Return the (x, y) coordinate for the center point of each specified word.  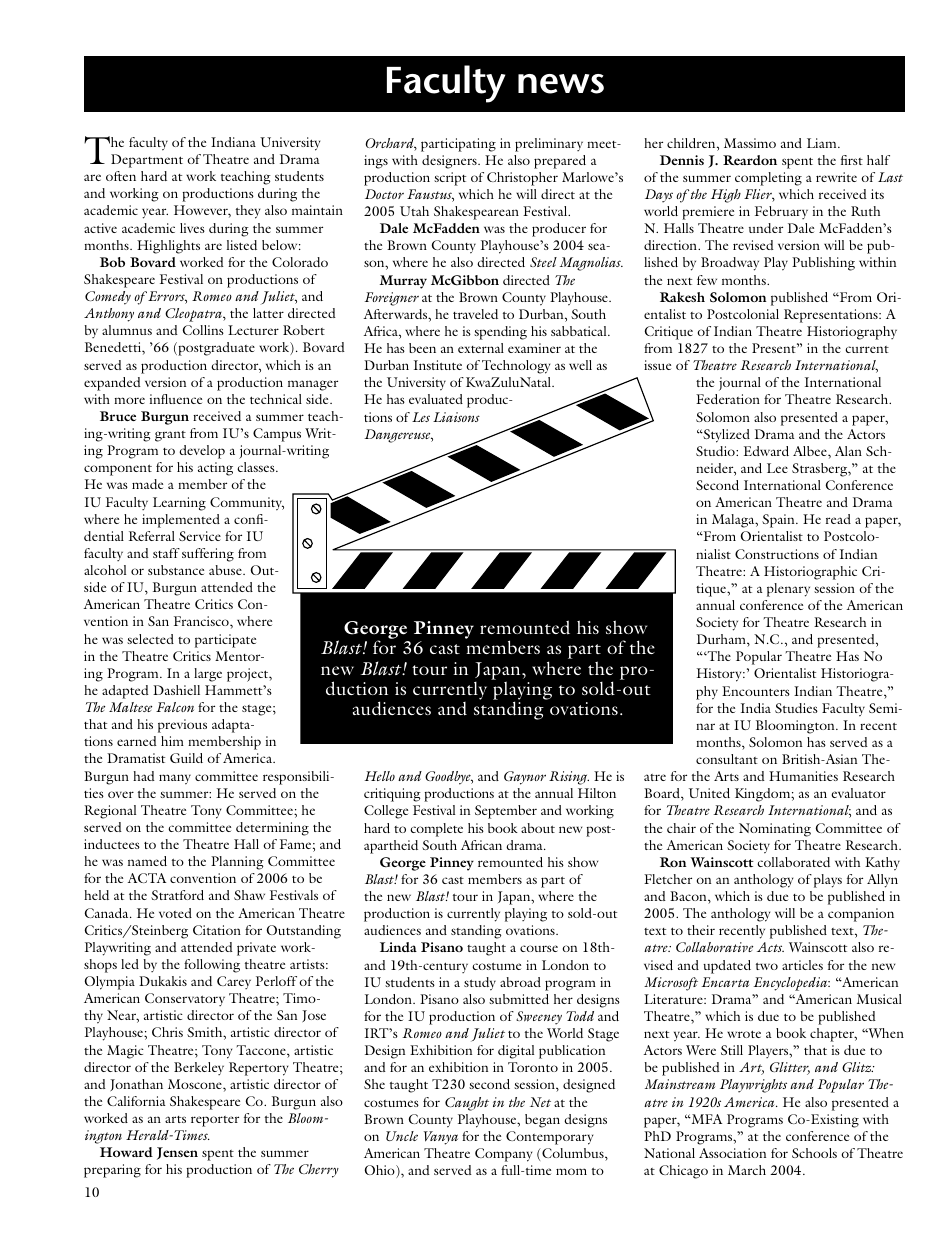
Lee (777, 468)
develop (202, 452)
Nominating (775, 830)
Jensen (177, 1153)
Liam (823, 143)
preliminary (549, 145)
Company (503, 1155)
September (506, 812)
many (175, 779)
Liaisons (456, 417)
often (121, 176)
